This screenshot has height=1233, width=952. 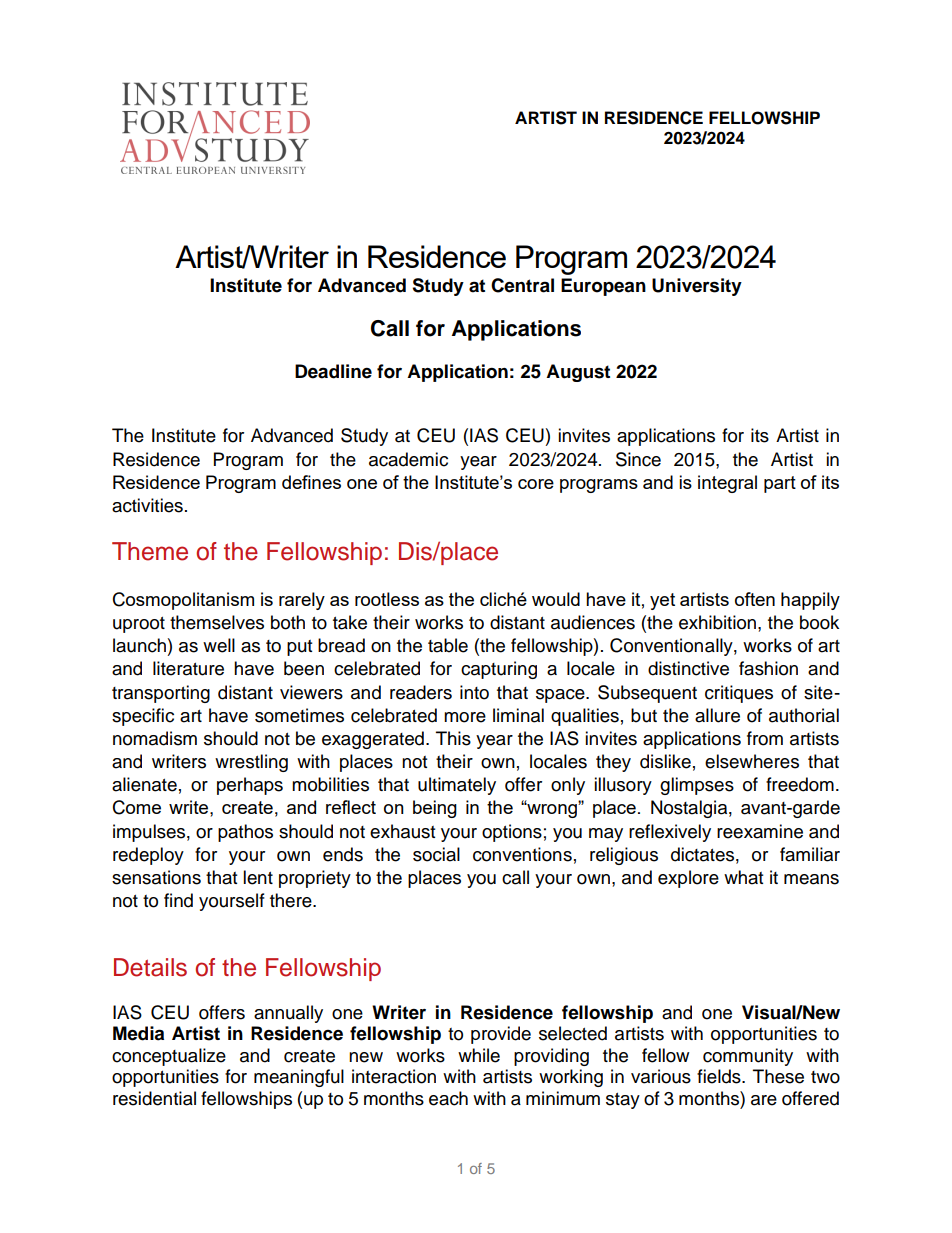 What do you see at coordinates (755, 599) in the screenshot?
I see `often` at bounding box center [755, 599].
